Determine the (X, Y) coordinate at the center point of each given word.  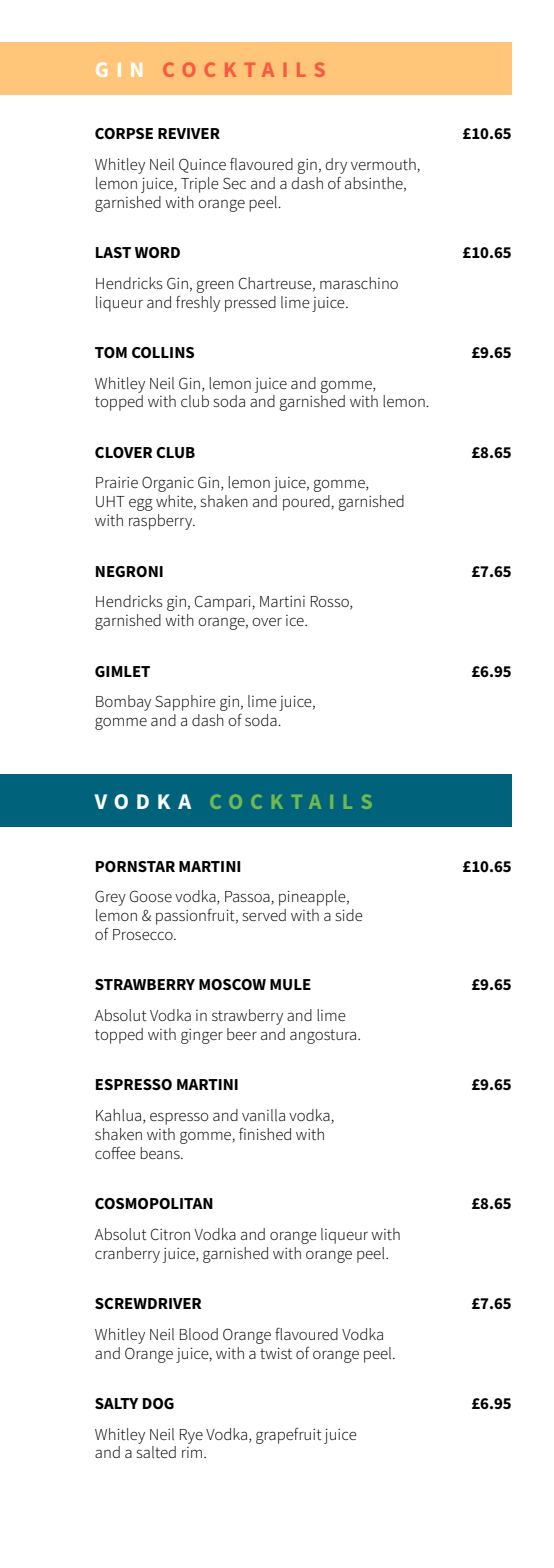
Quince (202, 165)
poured (307, 503)
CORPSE (124, 133)
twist (276, 1353)
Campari (224, 603)
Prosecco (144, 934)
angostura (324, 1037)
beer (242, 1034)
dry (336, 166)
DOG (158, 1404)
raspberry (162, 522)
